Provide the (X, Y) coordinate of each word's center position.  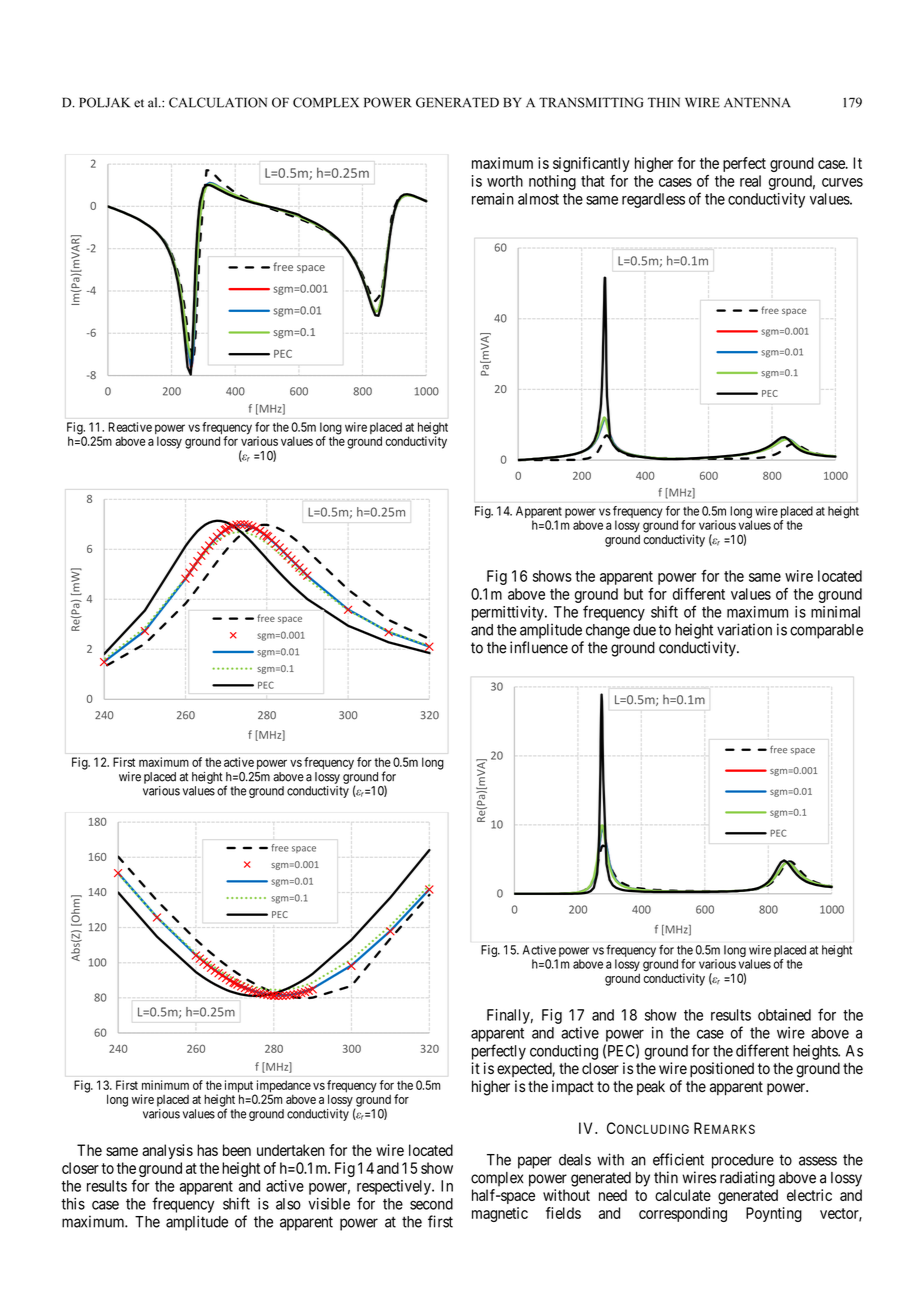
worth (505, 181)
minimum (165, 1085)
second (431, 1204)
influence (539, 647)
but (633, 594)
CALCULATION (218, 102)
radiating (747, 1179)
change (608, 631)
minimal (835, 612)
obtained (784, 1015)
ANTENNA (757, 102)
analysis (167, 1151)
